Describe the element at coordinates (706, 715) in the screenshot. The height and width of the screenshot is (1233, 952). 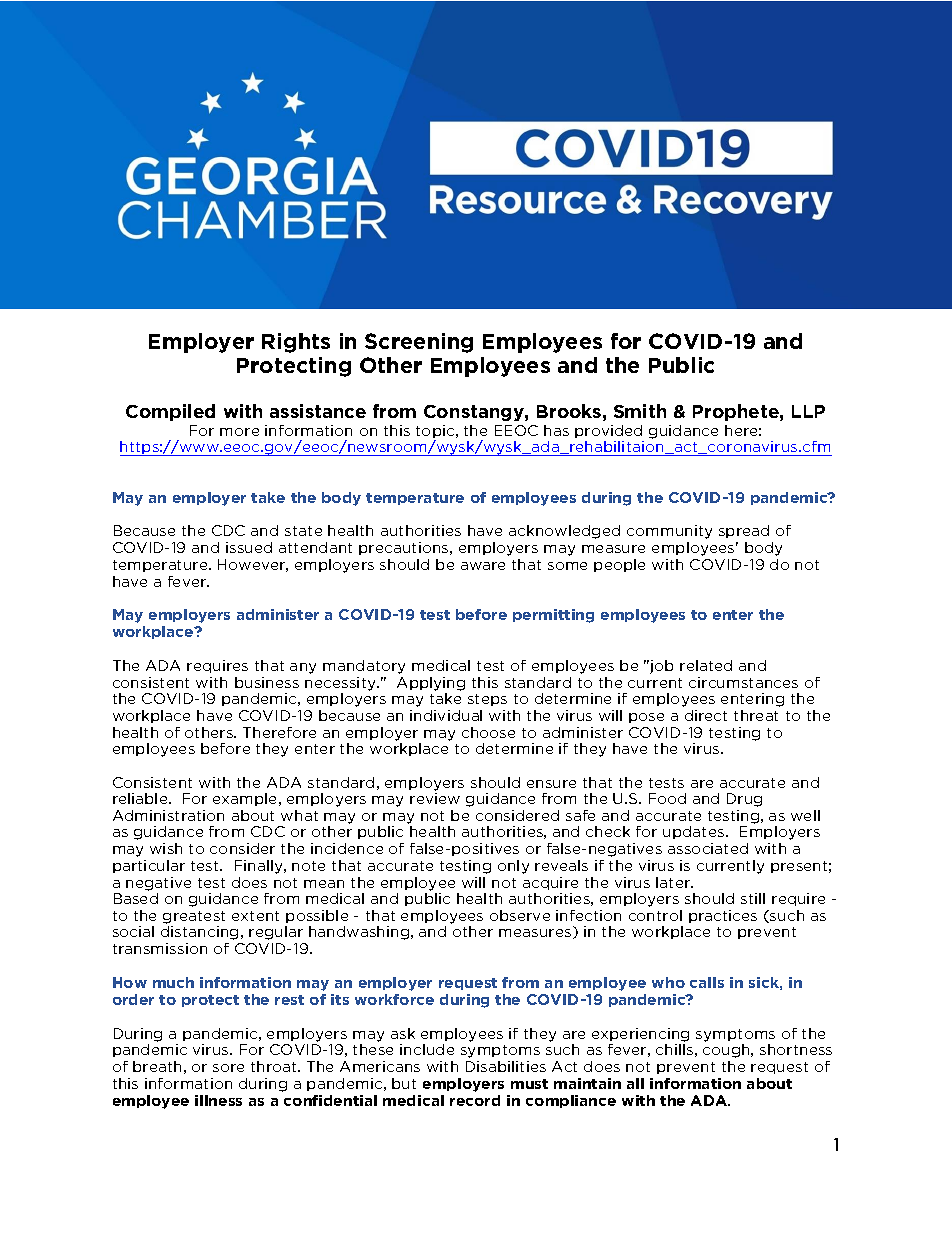
I see `direct` at that location.
